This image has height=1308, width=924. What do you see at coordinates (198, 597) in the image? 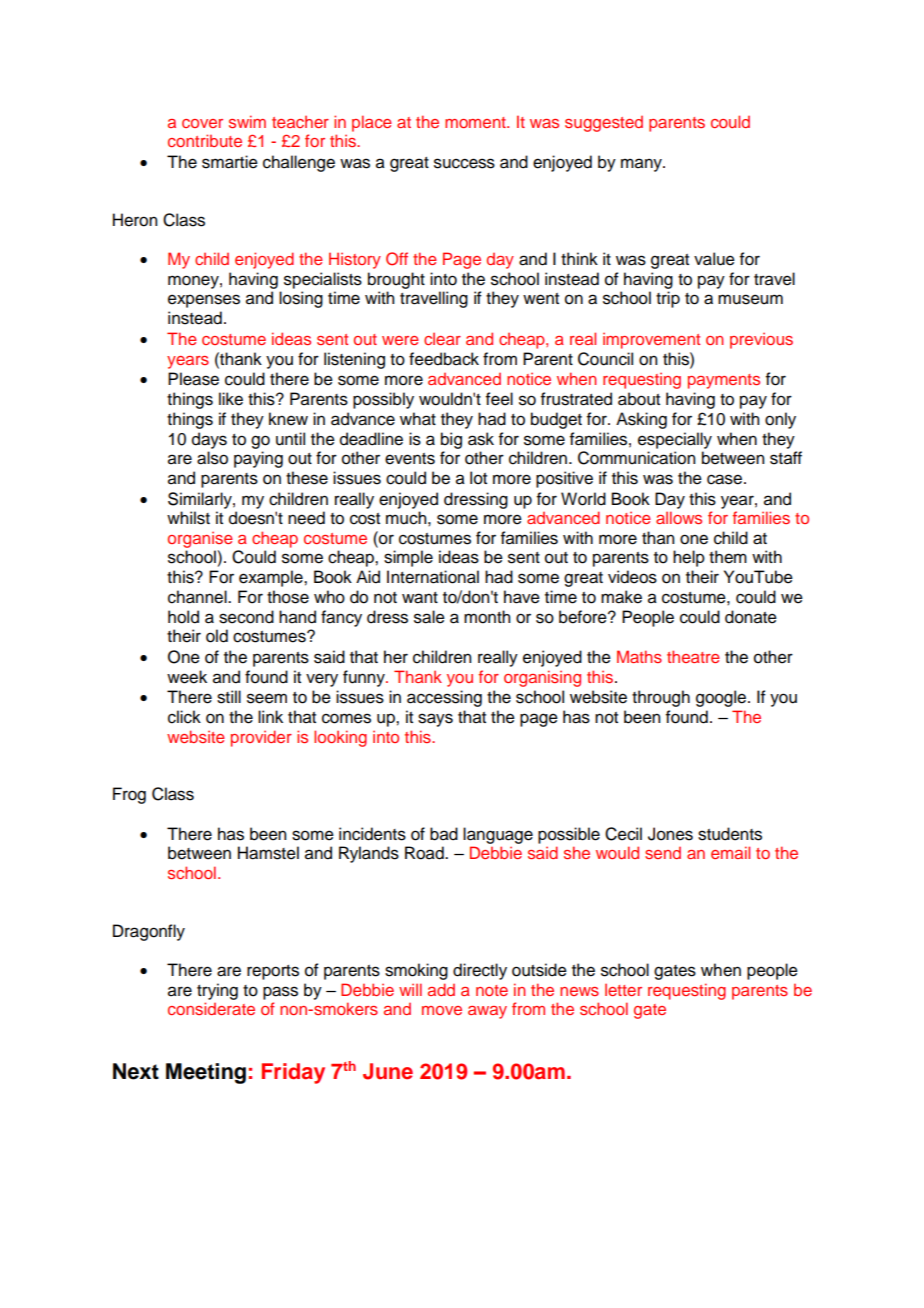
I see `channel` at bounding box center [198, 597].
